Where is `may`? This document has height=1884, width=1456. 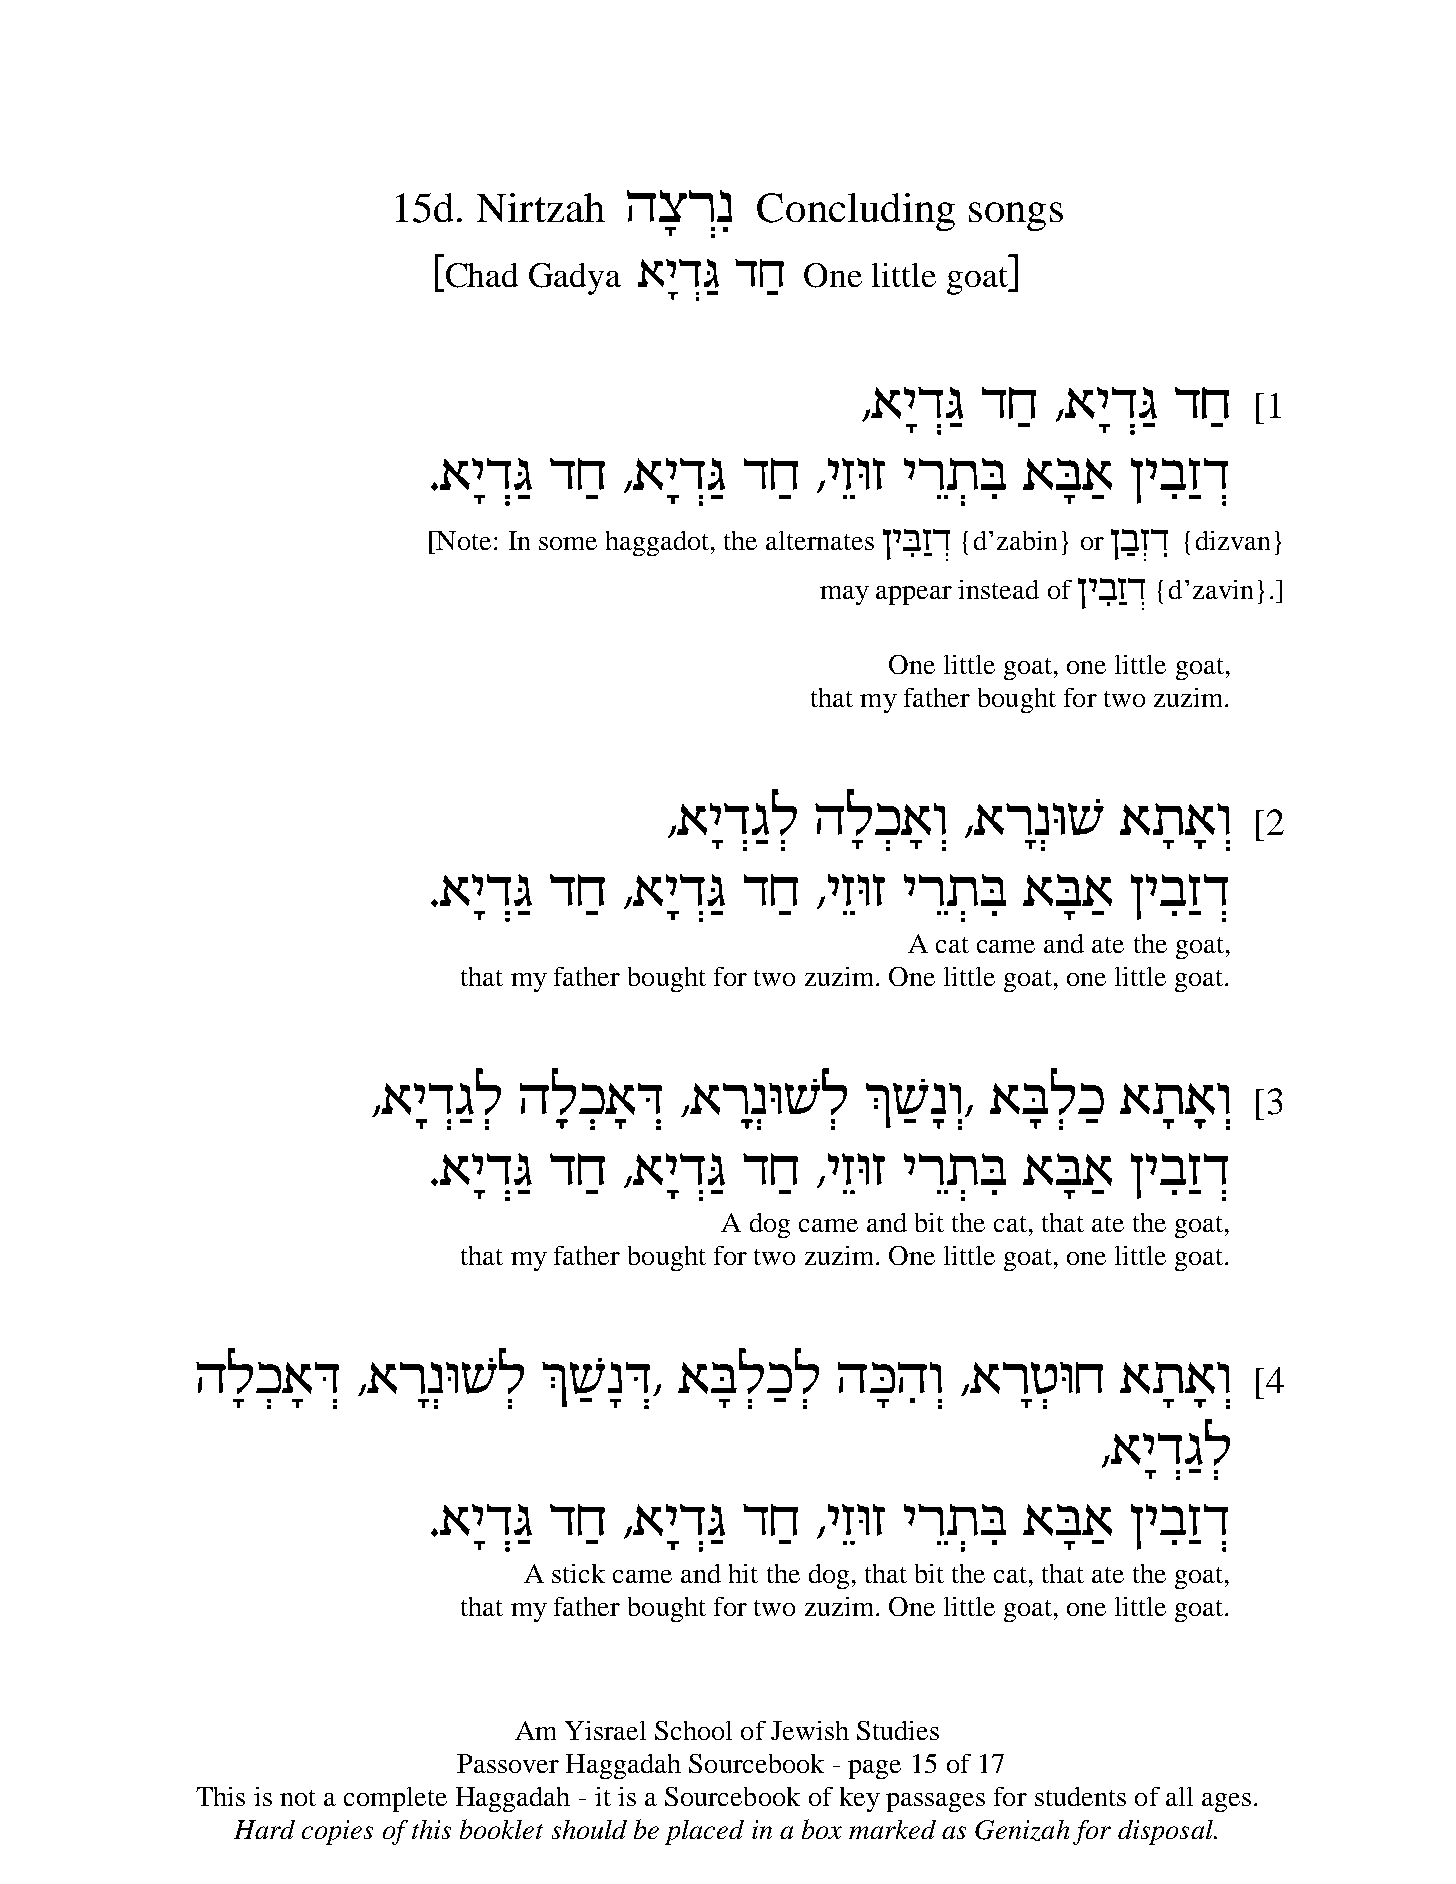 may is located at coordinates (844, 595).
